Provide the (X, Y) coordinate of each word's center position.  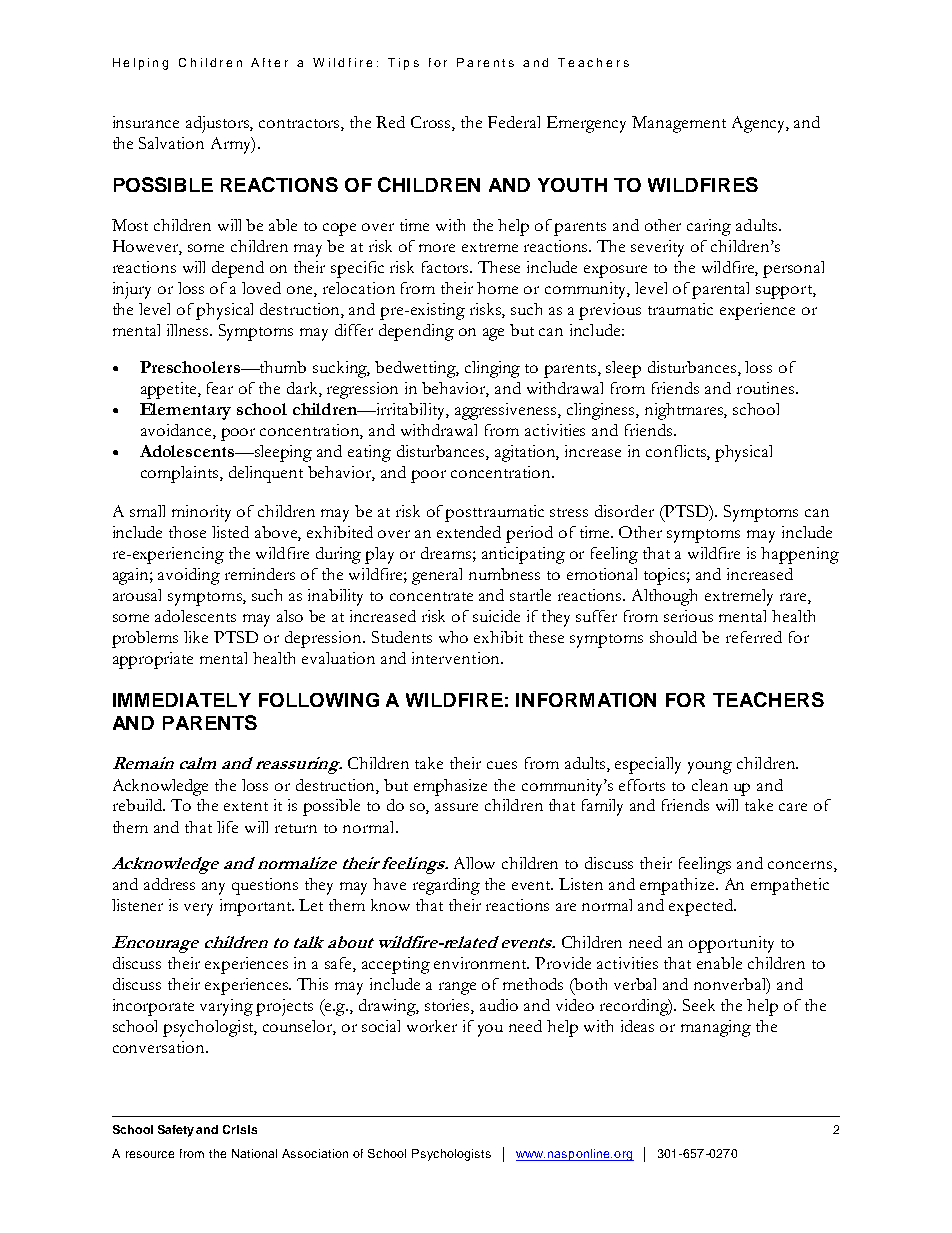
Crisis (240, 1129)
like (196, 637)
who (453, 637)
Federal (514, 122)
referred (754, 637)
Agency (759, 124)
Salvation (171, 143)
